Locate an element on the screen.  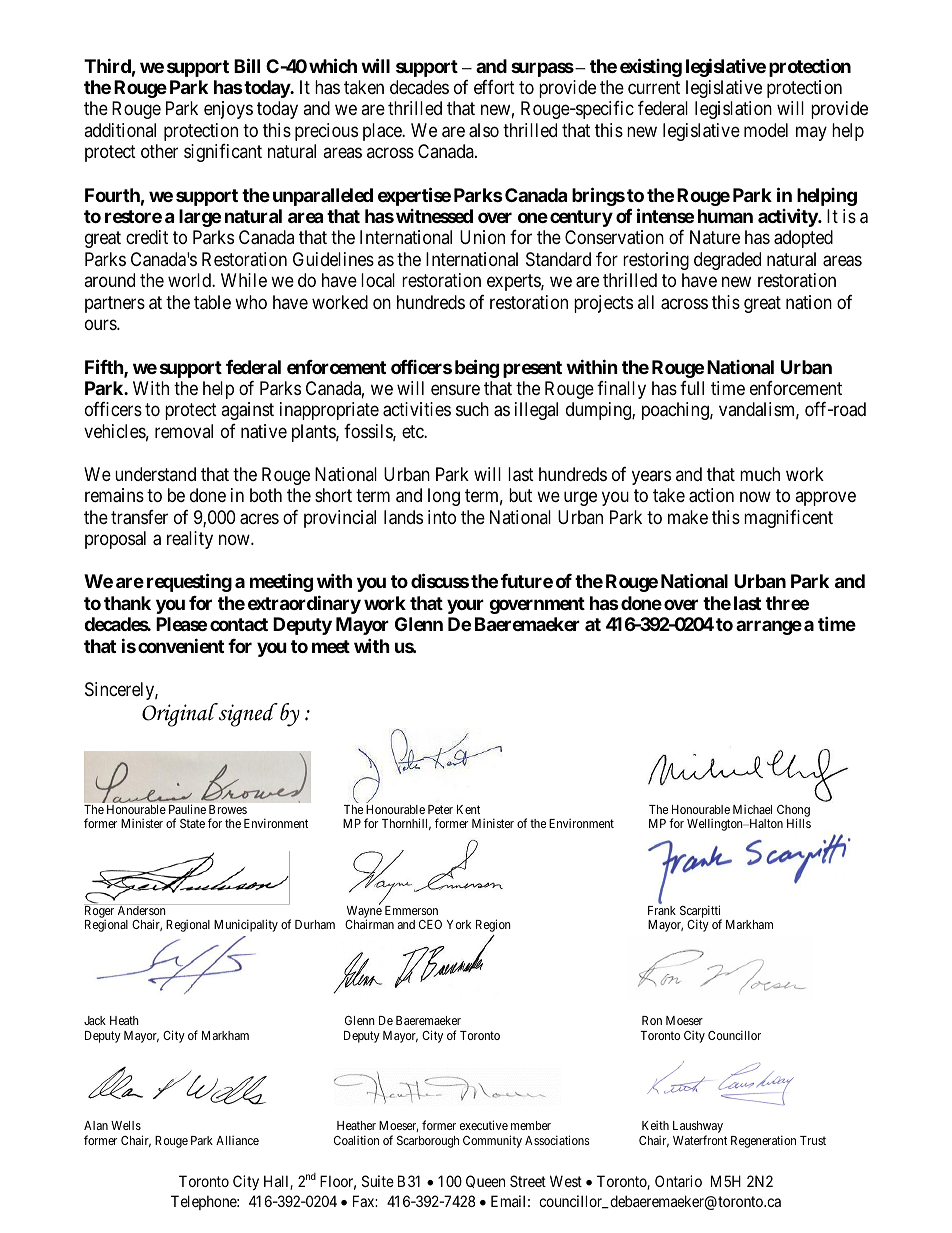
magnificent is located at coordinates (788, 519).
